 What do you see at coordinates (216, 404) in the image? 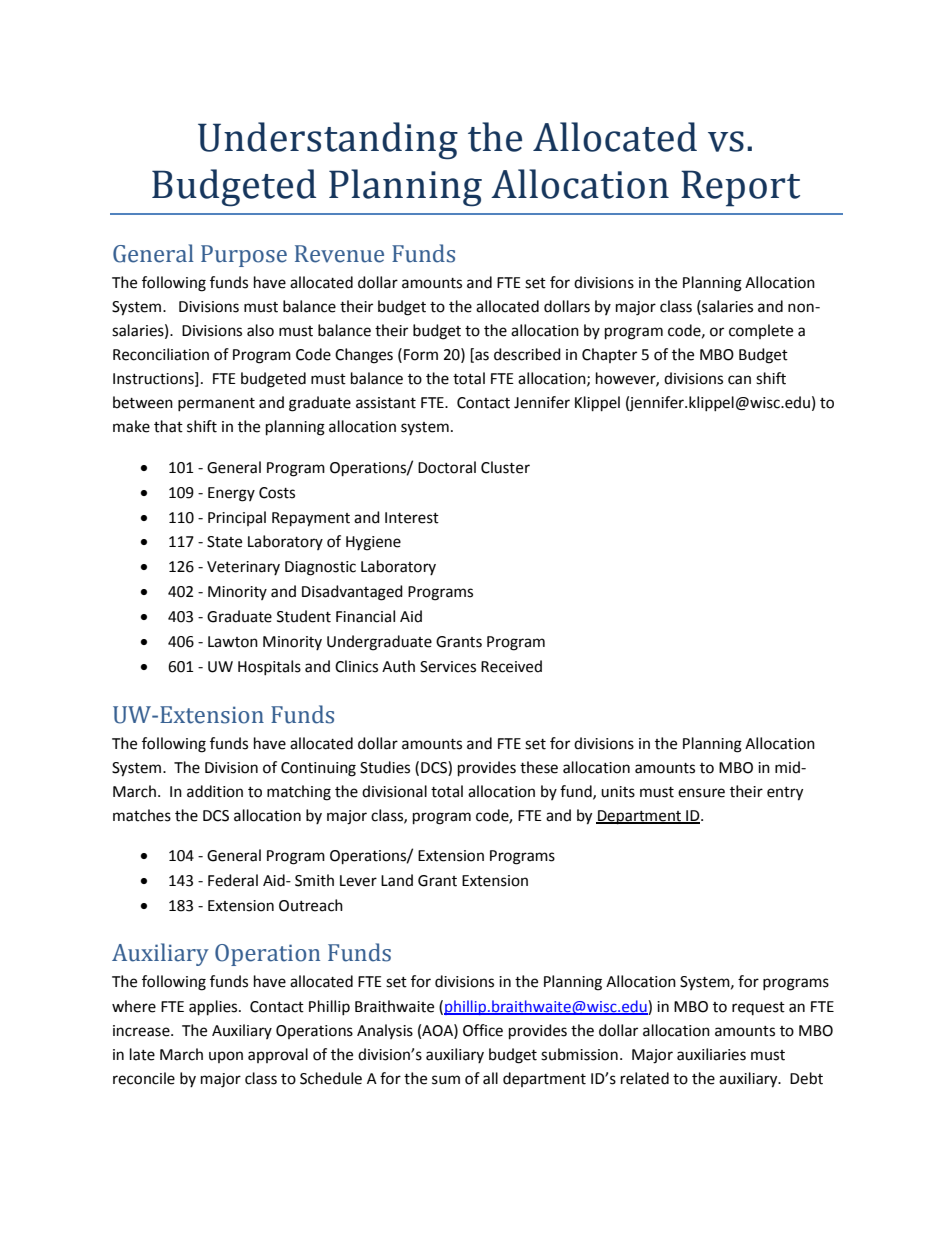
I see `permanent` at bounding box center [216, 404].
